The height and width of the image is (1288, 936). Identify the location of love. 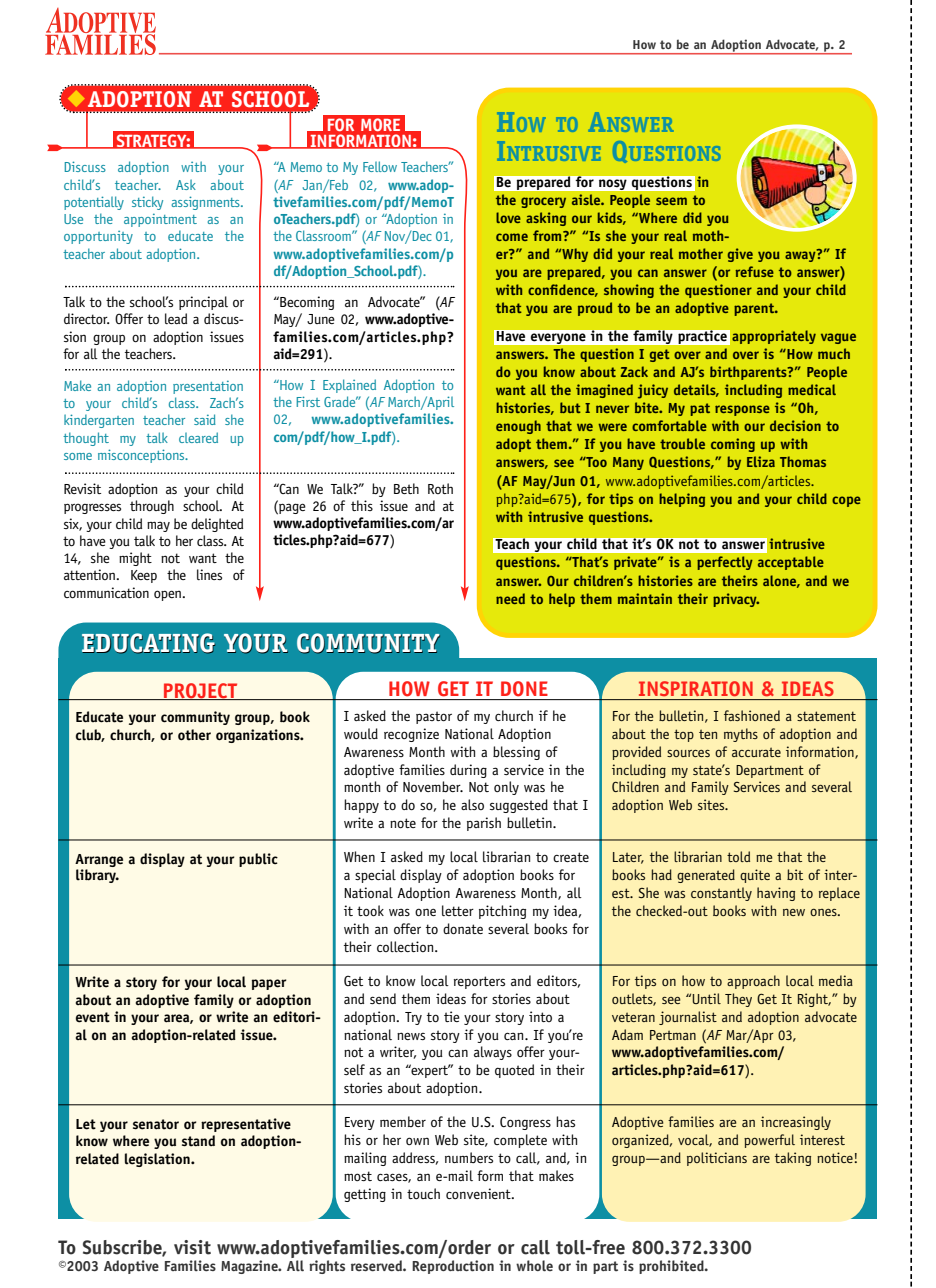
(508, 217).
